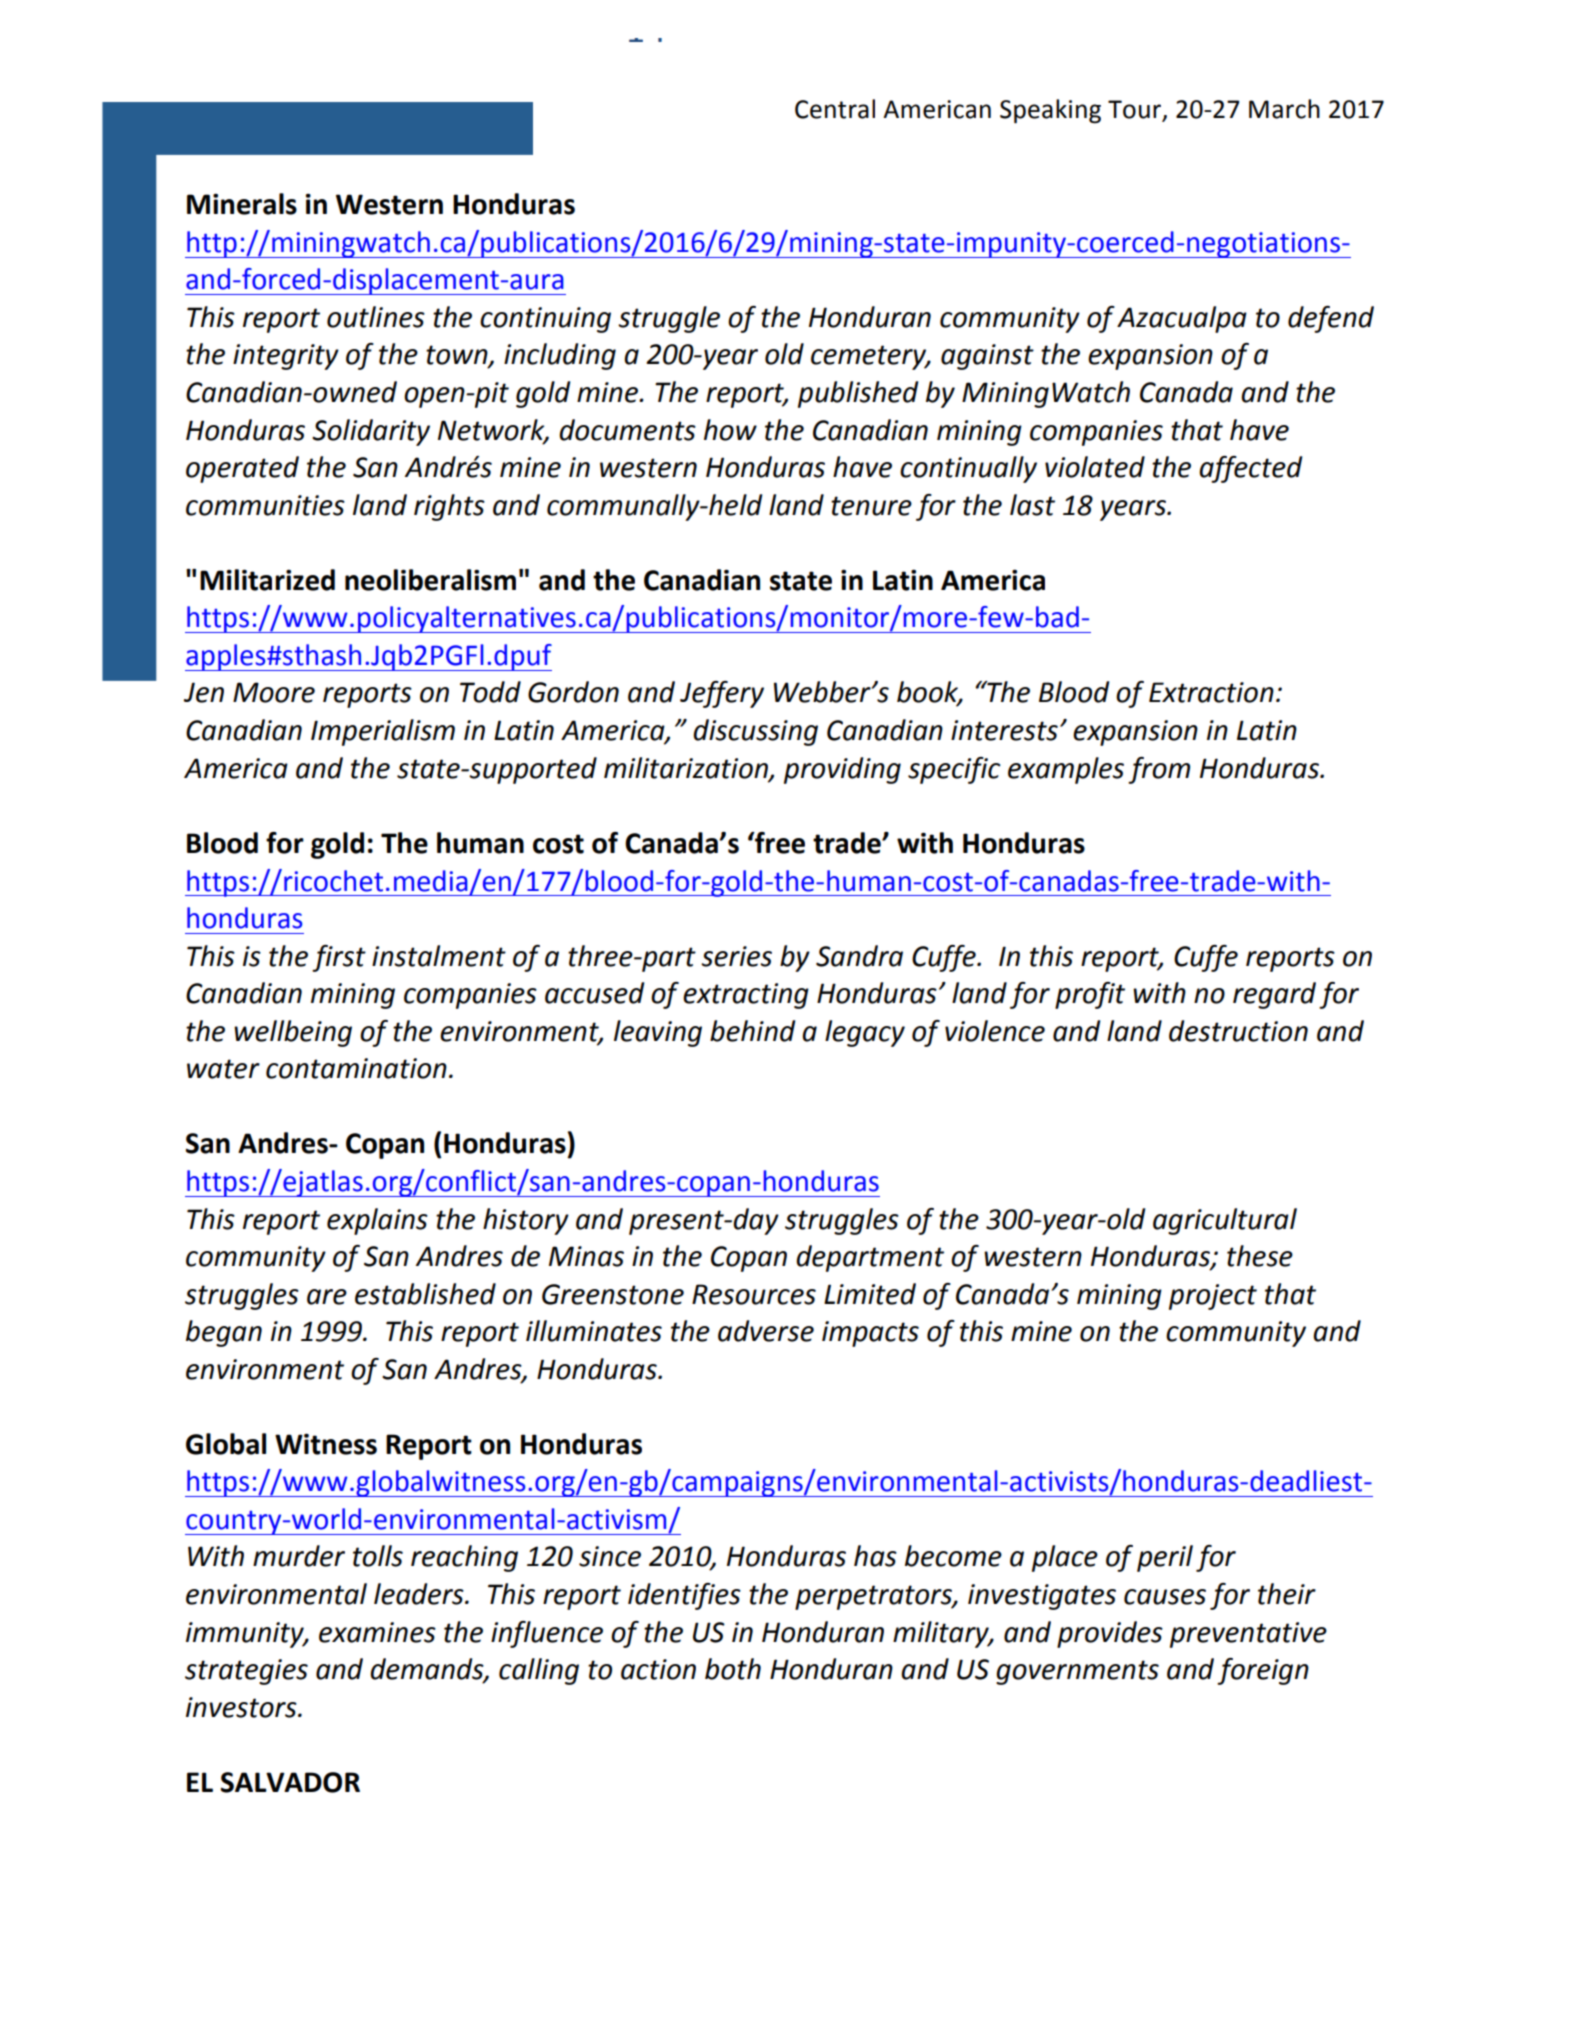 The image size is (1569, 2031). I want to click on project, so click(1213, 1297).
